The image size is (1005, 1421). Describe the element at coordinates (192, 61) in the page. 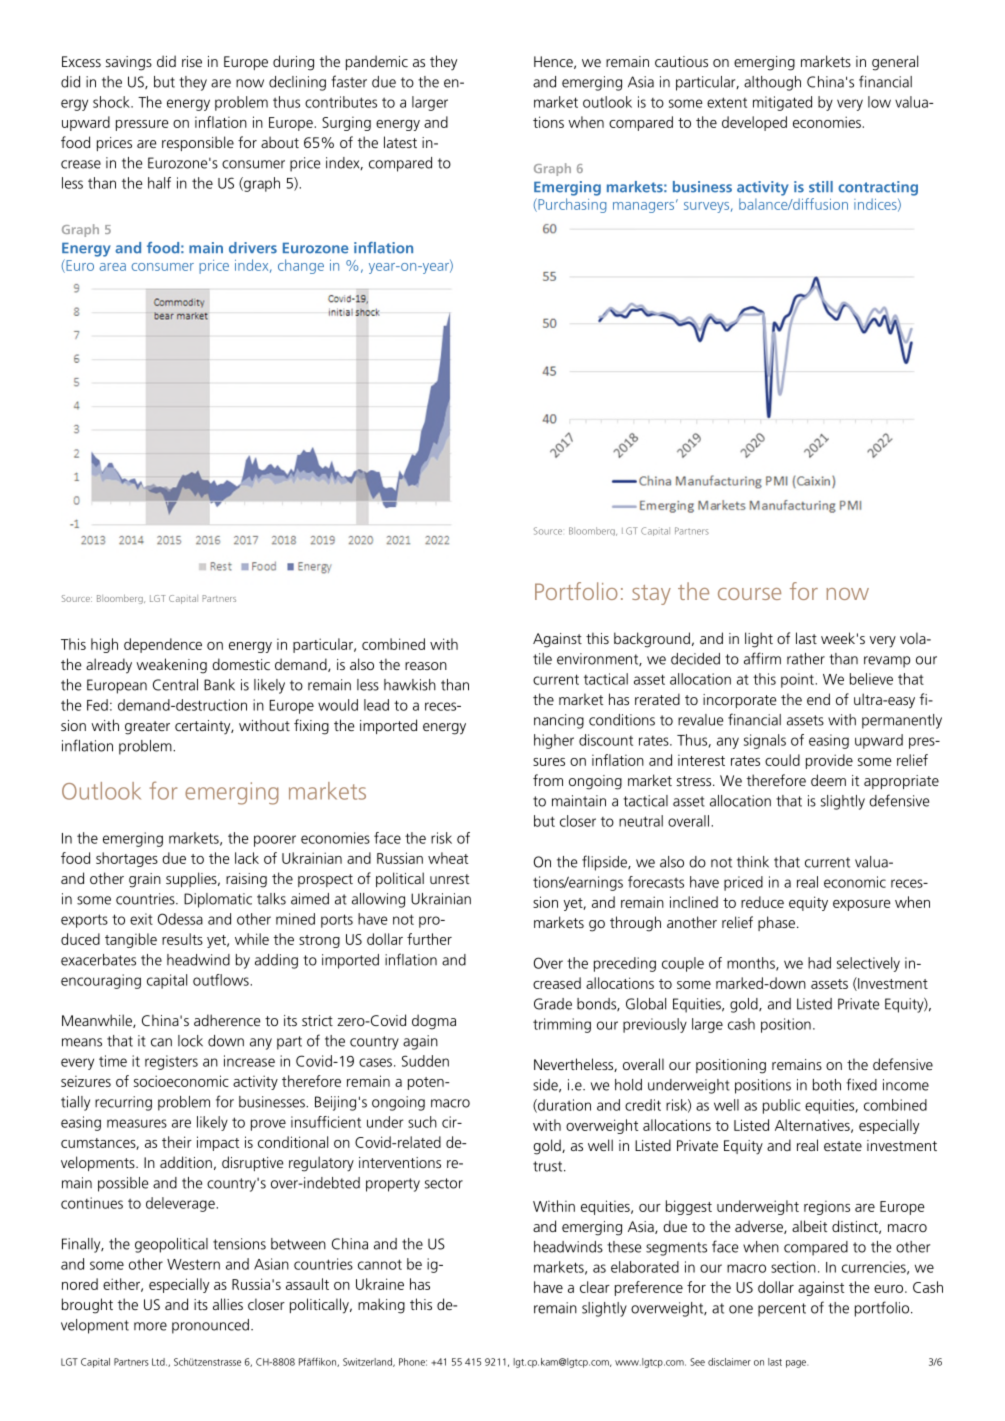

I see `rise` at that location.
